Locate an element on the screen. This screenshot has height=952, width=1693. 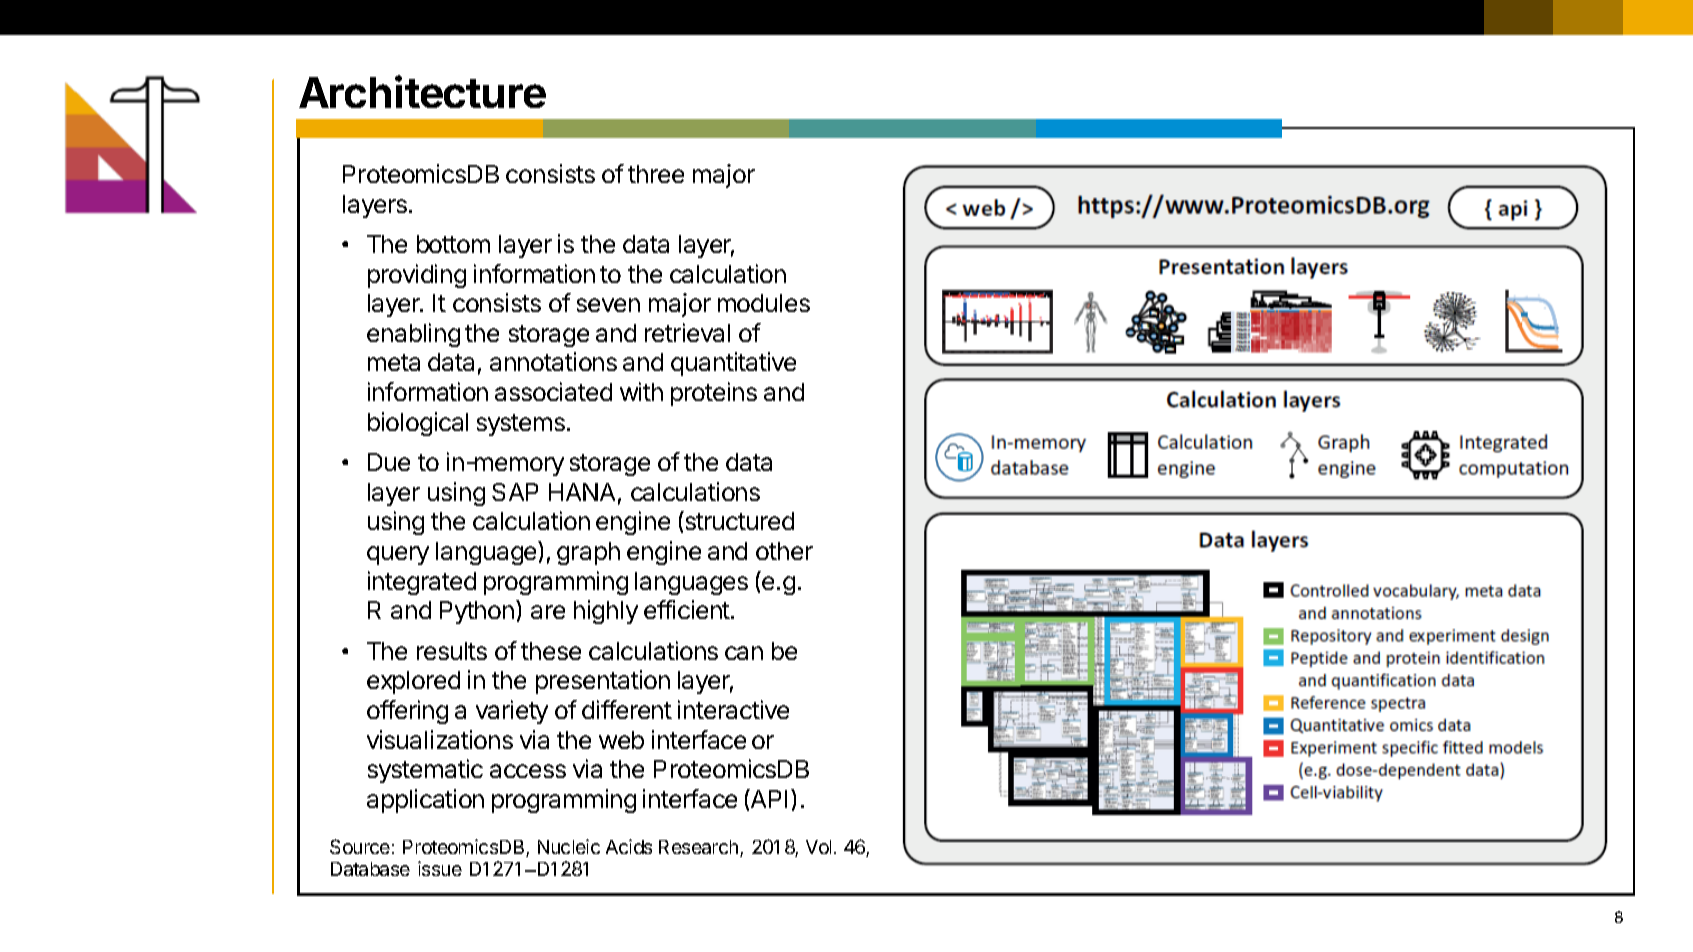
quantitative is located at coordinates (733, 364).
